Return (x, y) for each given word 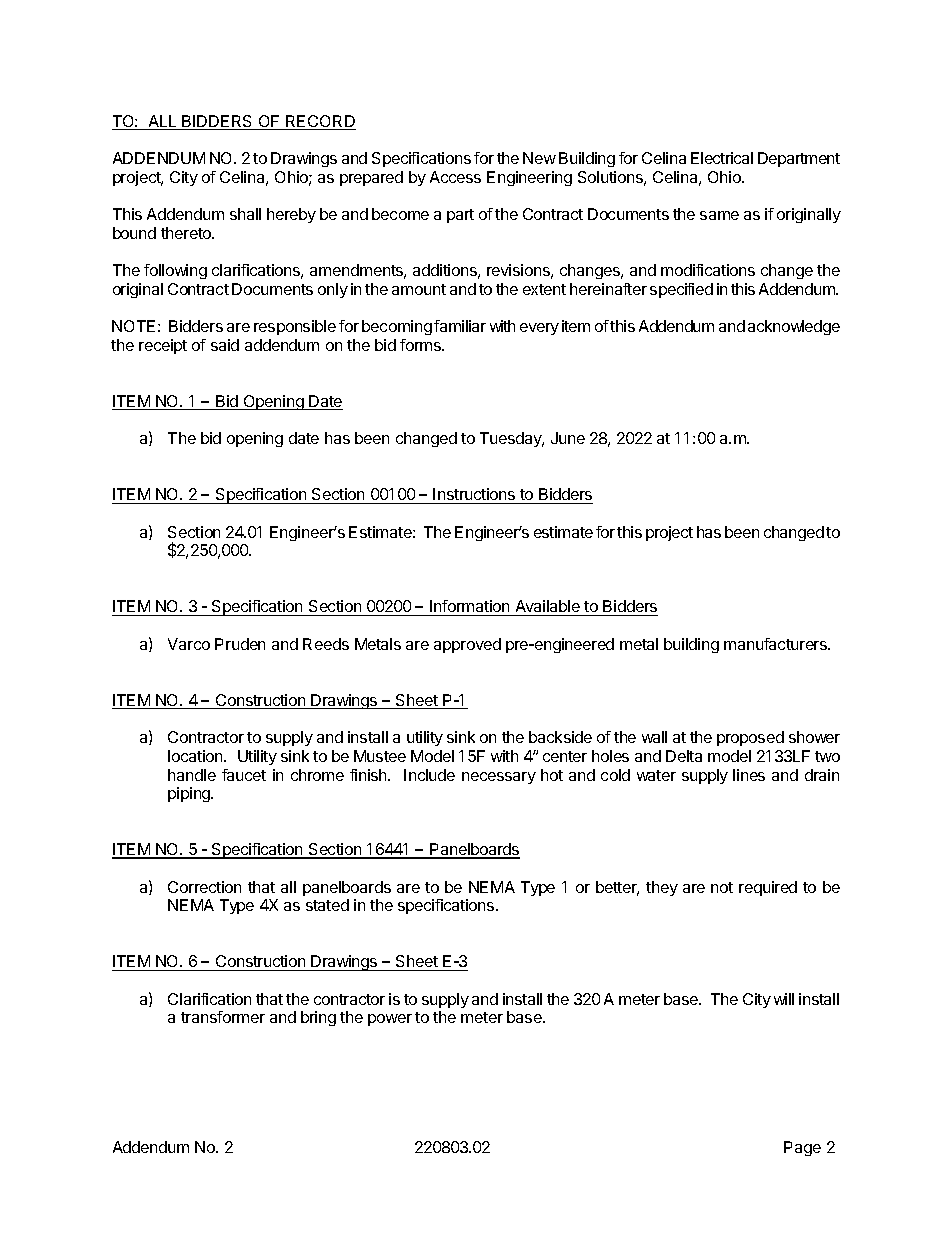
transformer (223, 1017)
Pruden (240, 644)
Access (455, 177)
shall (245, 214)
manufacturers (776, 644)
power (390, 1020)
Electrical (722, 158)
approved (467, 645)
